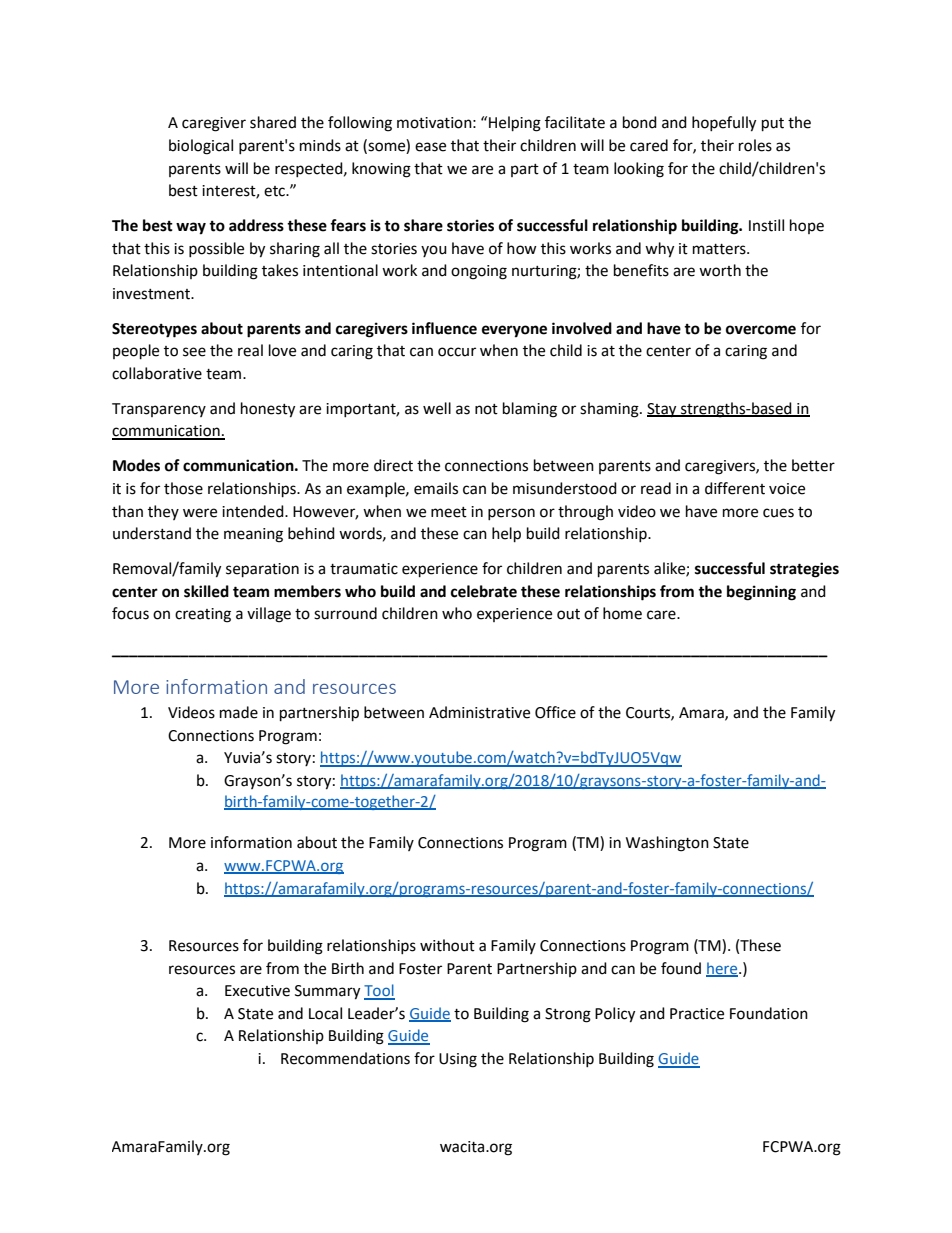 This image has width=952, height=1233. I want to click on celebrate, so click(484, 591).
